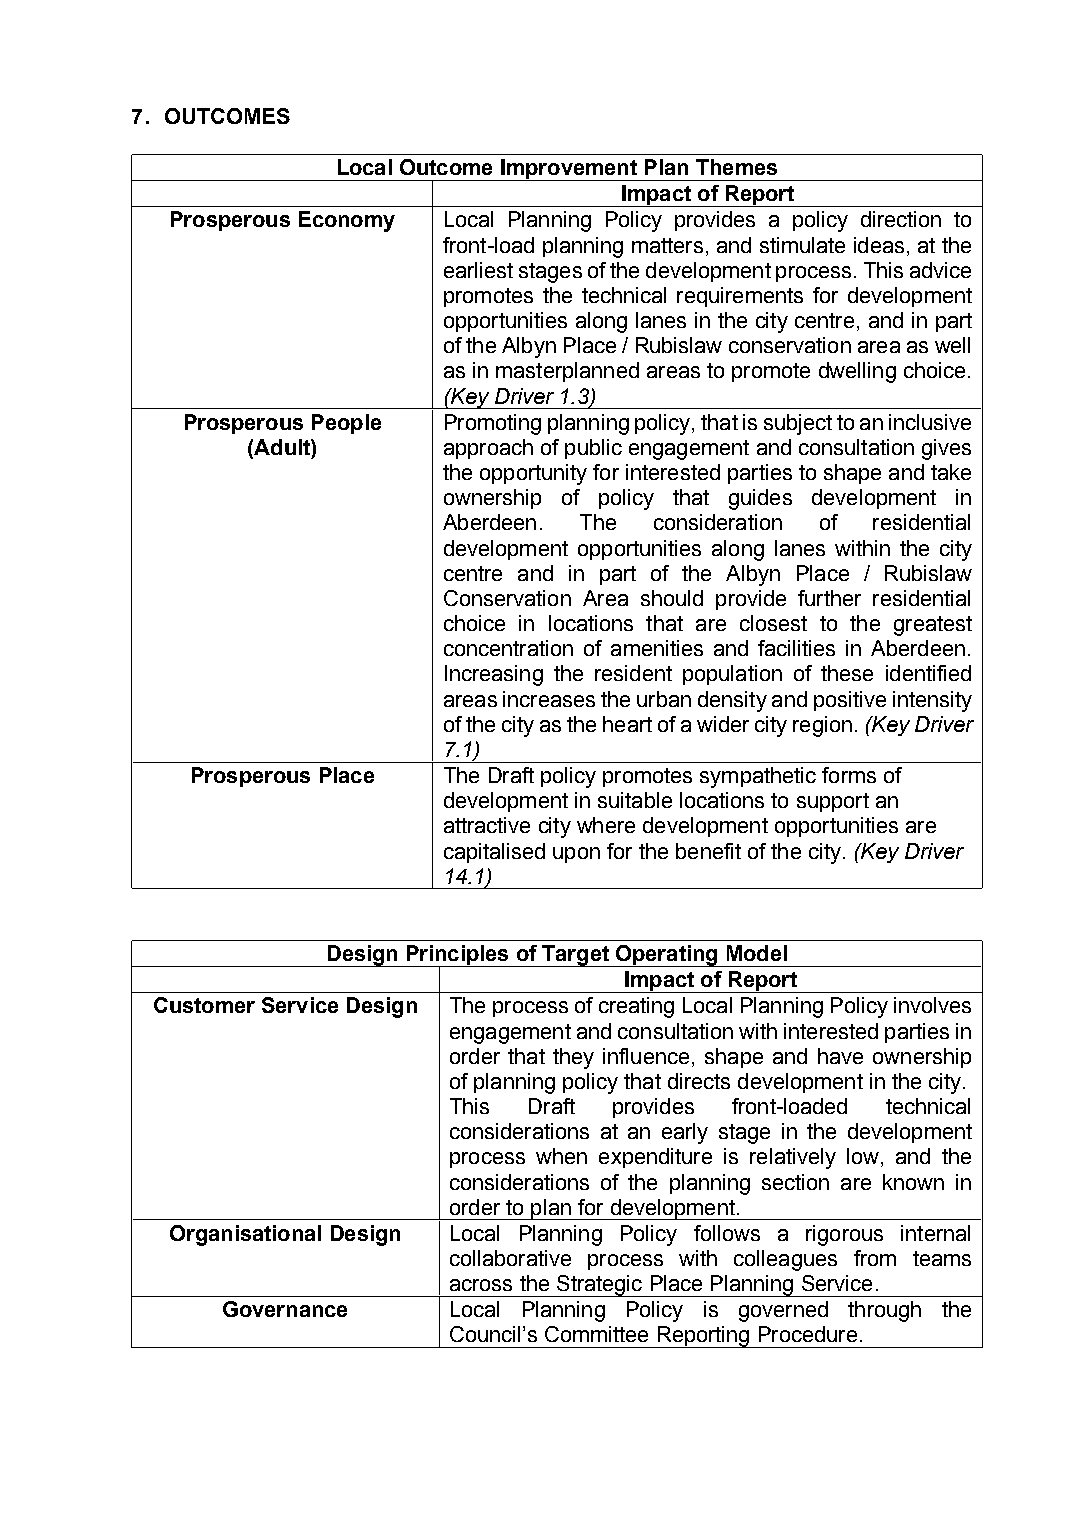 The width and height of the screenshot is (1086, 1536). I want to click on Improvement, so click(569, 170).
